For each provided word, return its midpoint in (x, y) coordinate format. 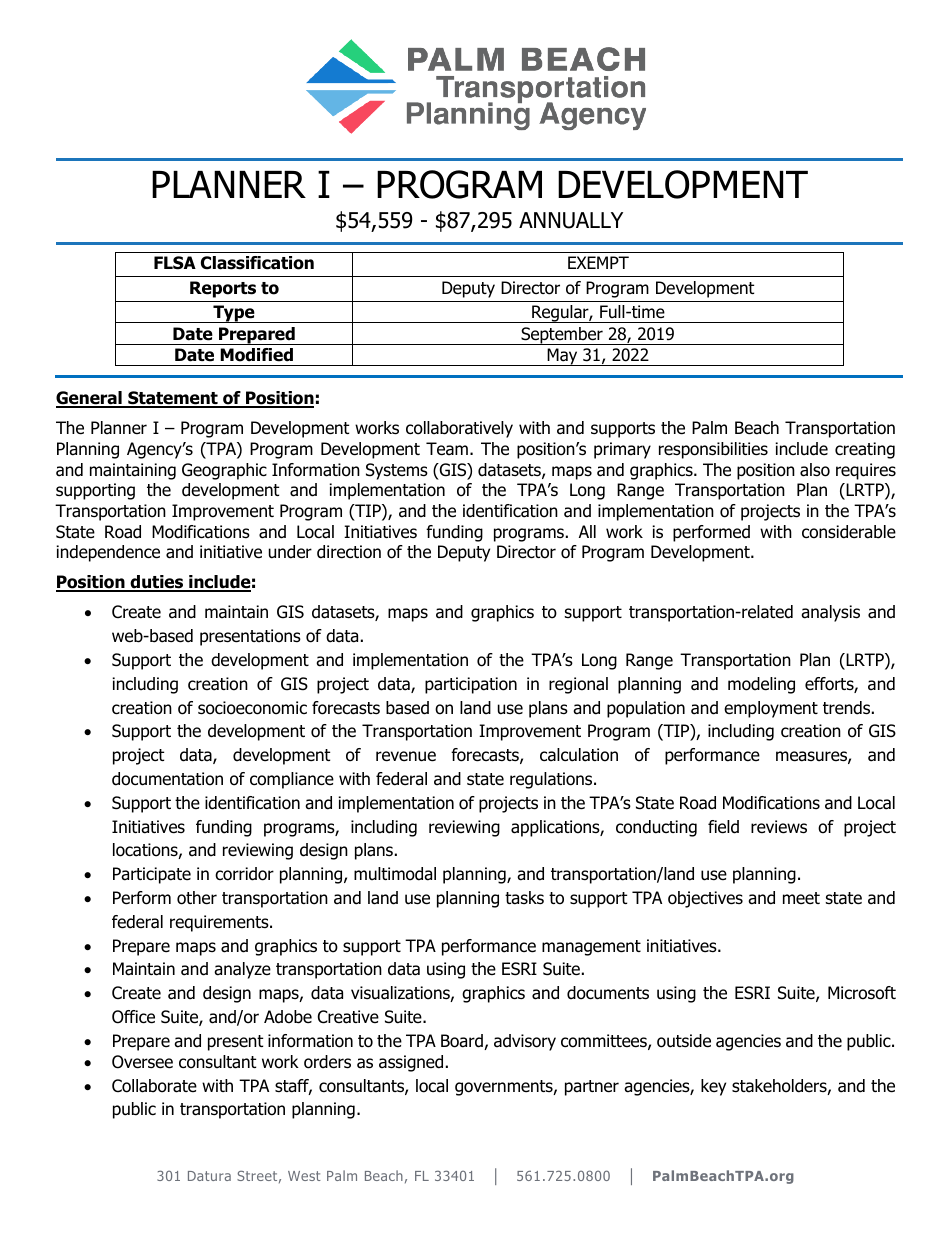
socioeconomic (252, 708)
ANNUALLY (571, 220)
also (815, 470)
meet (801, 898)
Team (447, 449)
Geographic (224, 471)
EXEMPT (598, 262)
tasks (524, 898)
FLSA (175, 263)
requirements (220, 923)
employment (771, 709)
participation (471, 685)
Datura (209, 1176)
